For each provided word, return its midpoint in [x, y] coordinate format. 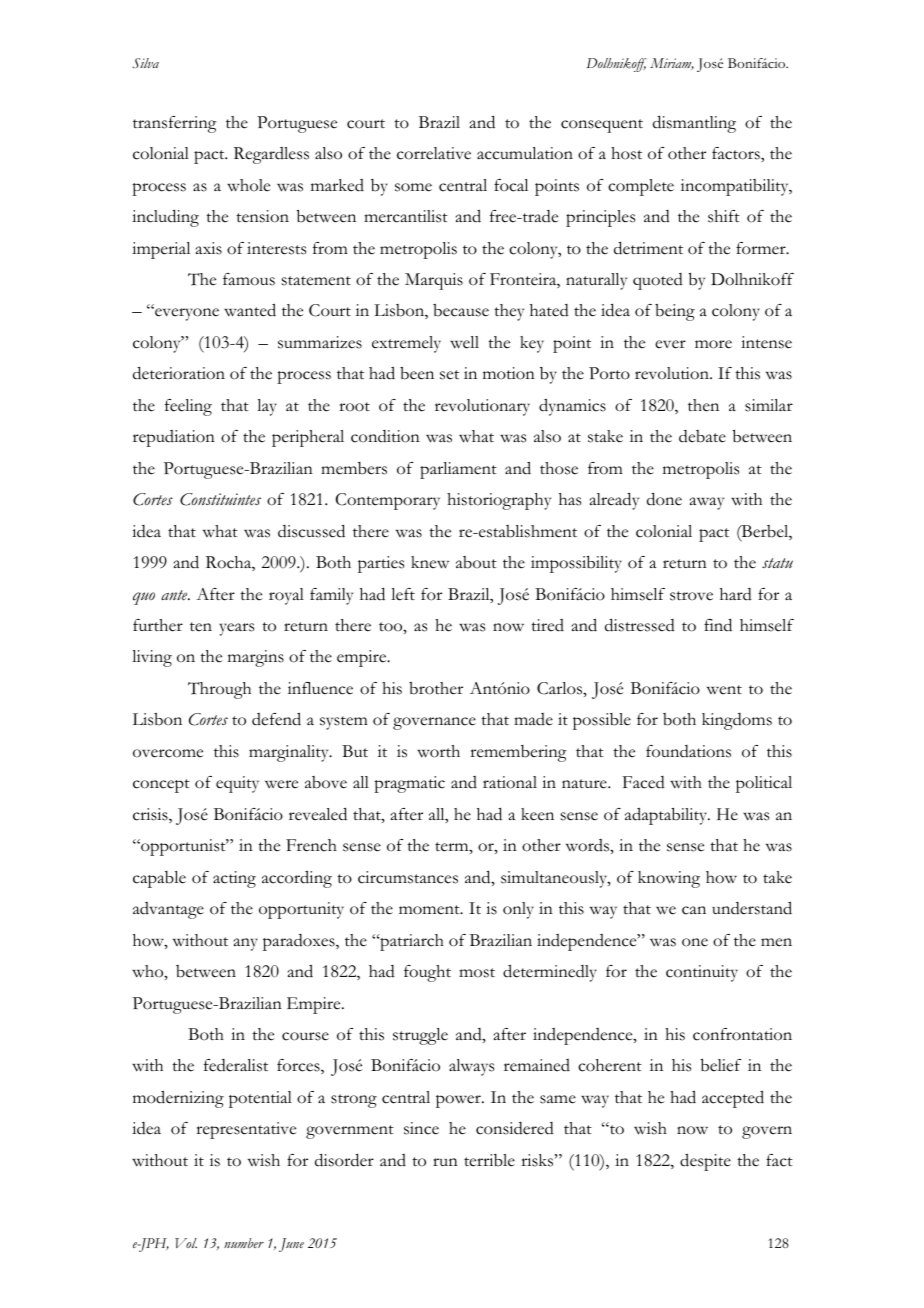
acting [234, 879]
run [445, 1162]
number [244, 1243]
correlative [434, 153]
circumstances [408, 877]
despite [705, 1162]
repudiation [174, 438]
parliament [458, 470]
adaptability [667, 816]
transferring [174, 124]
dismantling [694, 124]
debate [702, 436]
